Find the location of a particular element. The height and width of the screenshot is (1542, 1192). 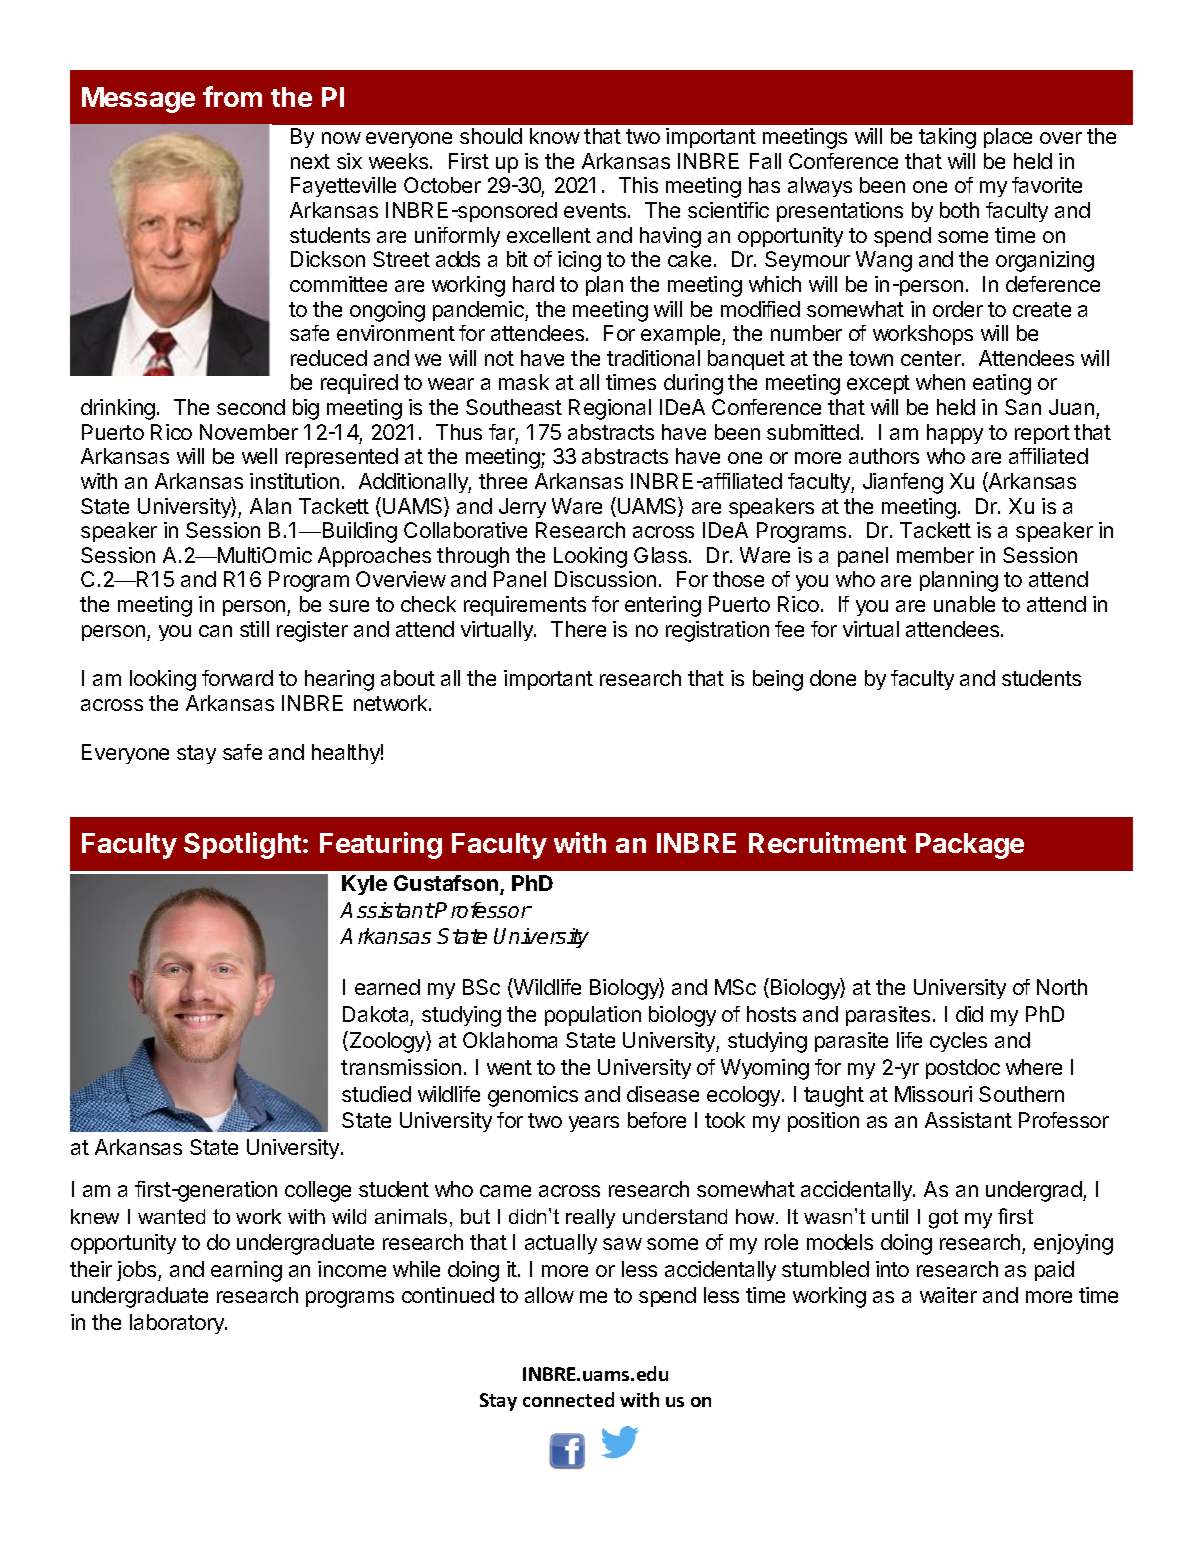

when is located at coordinates (940, 382).
